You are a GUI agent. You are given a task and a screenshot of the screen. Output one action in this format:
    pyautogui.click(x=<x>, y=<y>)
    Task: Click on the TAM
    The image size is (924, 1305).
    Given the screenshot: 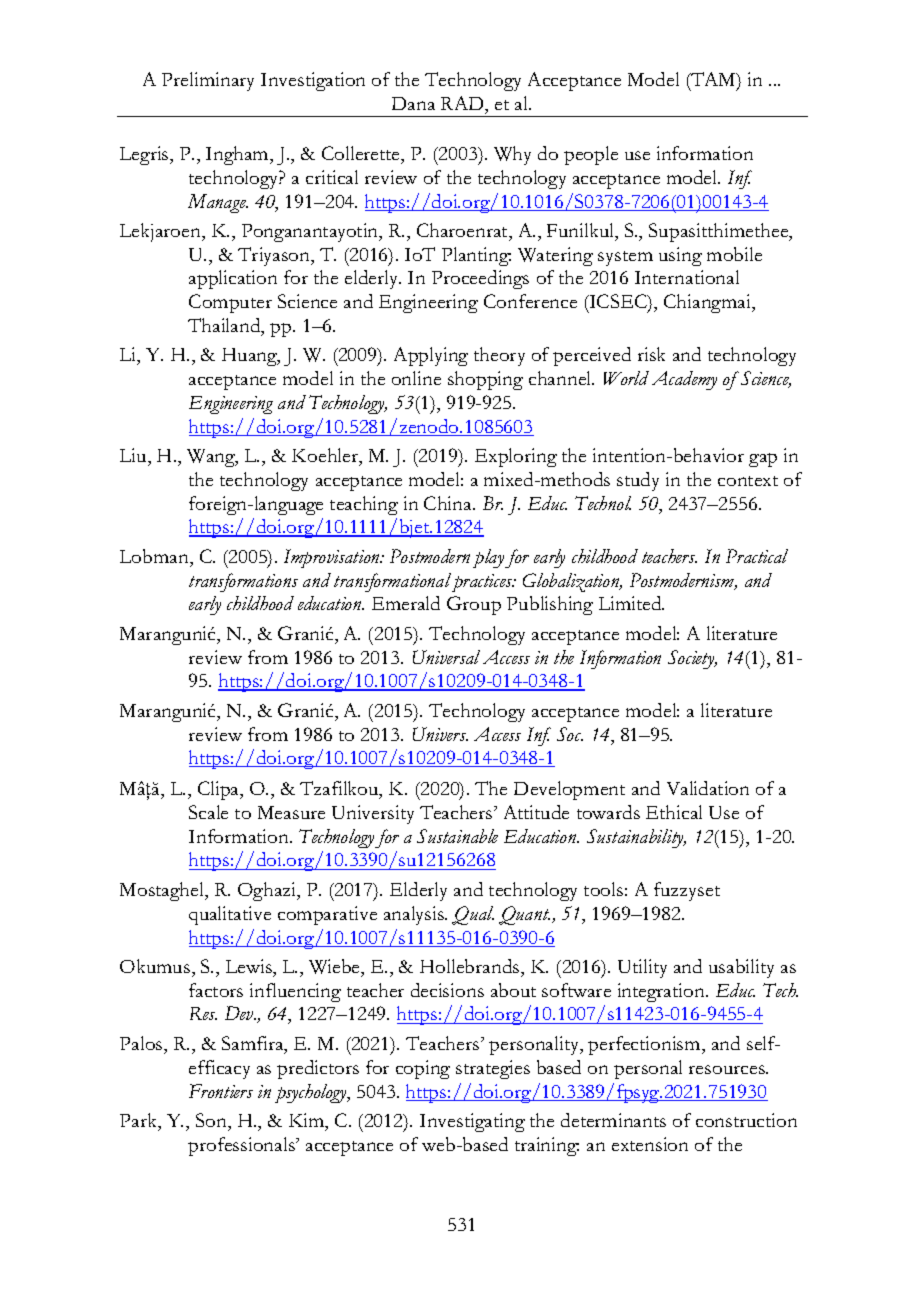 What is the action you would take?
    pyautogui.click(x=713, y=80)
